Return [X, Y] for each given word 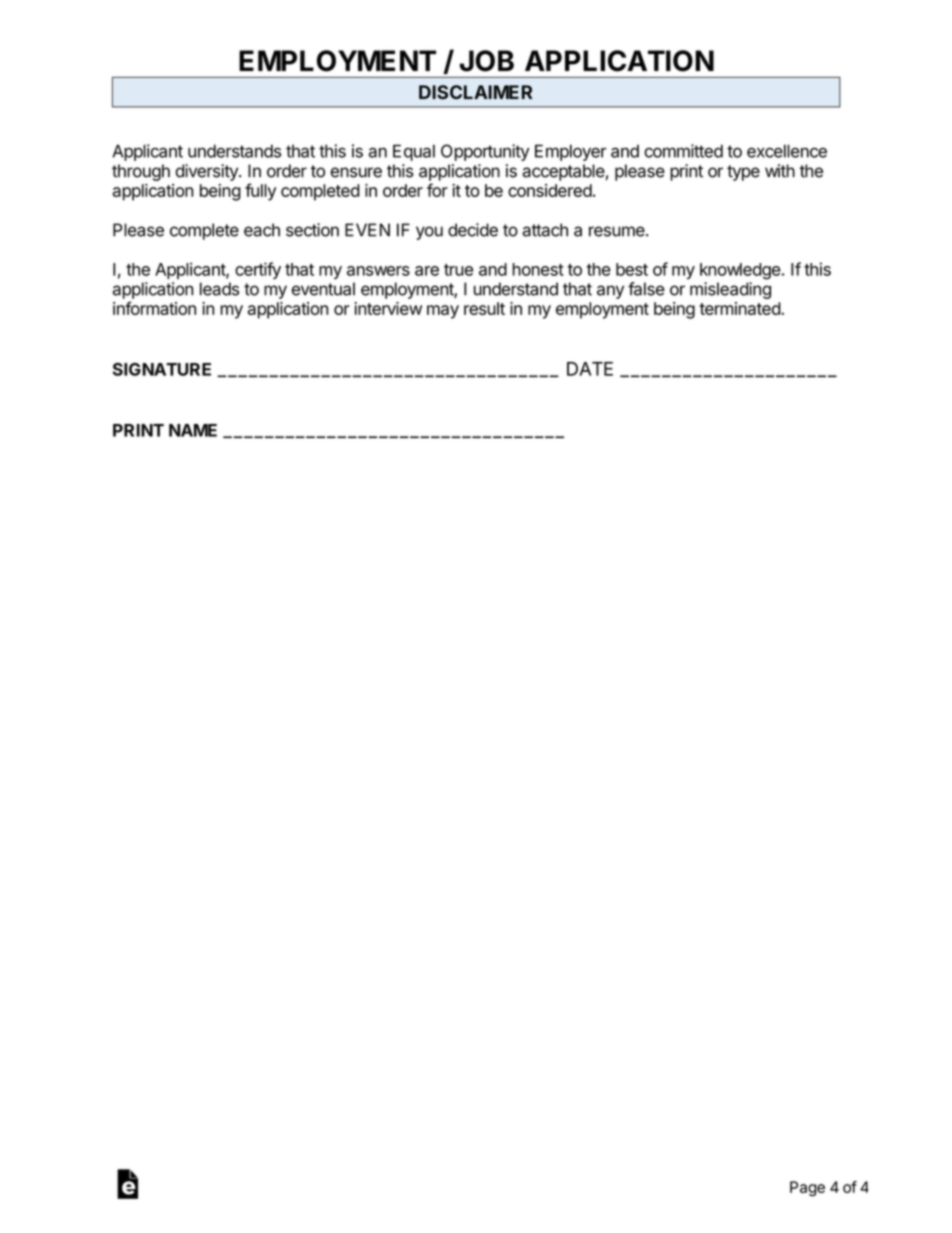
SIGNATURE [162, 369]
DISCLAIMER [476, 92]
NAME [193, 430]
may [443, 312]
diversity [207, 172]
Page [807, 1189]
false [646, 289]
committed [683, 151]
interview [388, 308]
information [154, 308]
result [484, 308]
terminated [740, 308]
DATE [590, 369]
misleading [730, 290]
